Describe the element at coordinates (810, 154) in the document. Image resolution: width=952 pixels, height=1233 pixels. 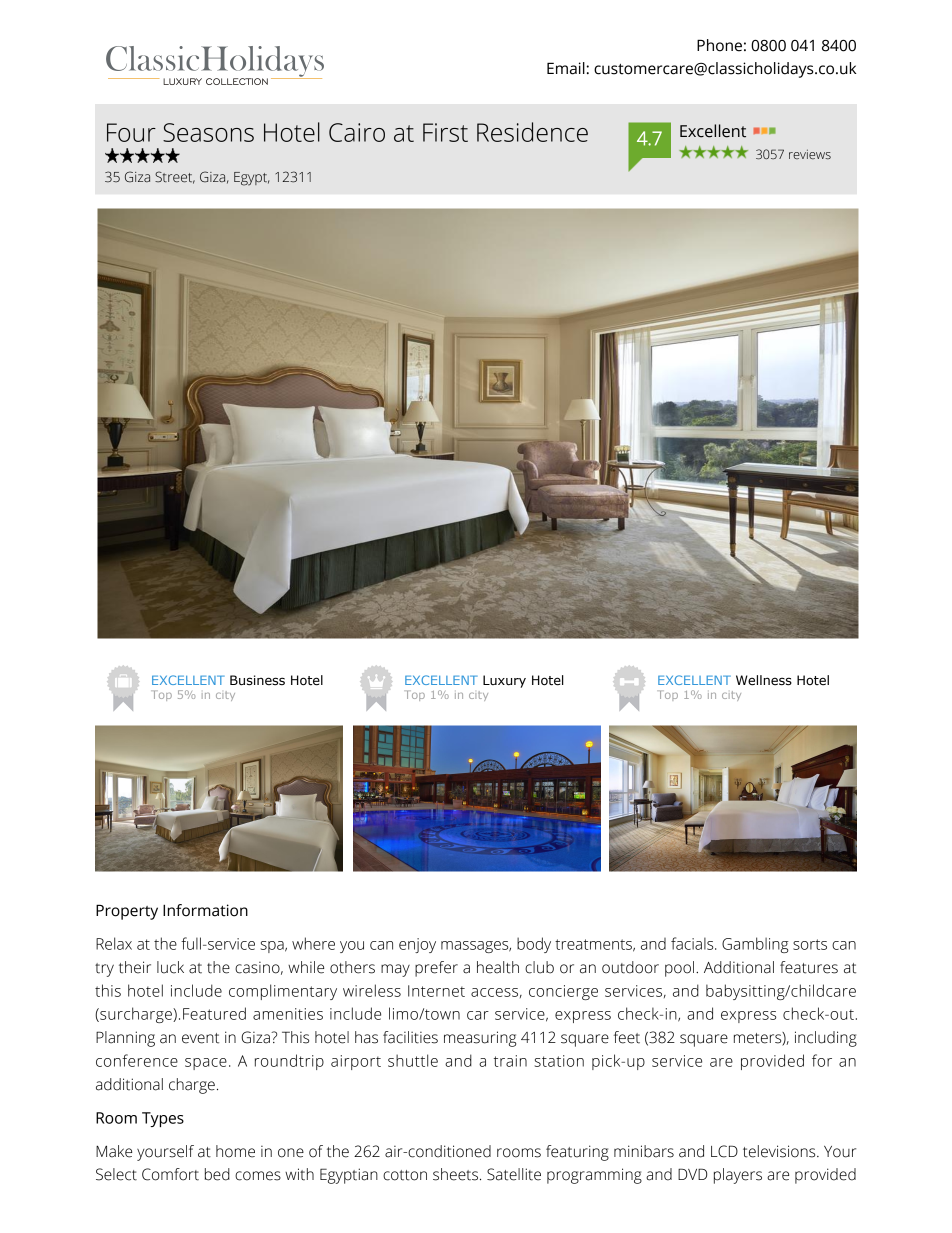
I see `reviews` at that location.
